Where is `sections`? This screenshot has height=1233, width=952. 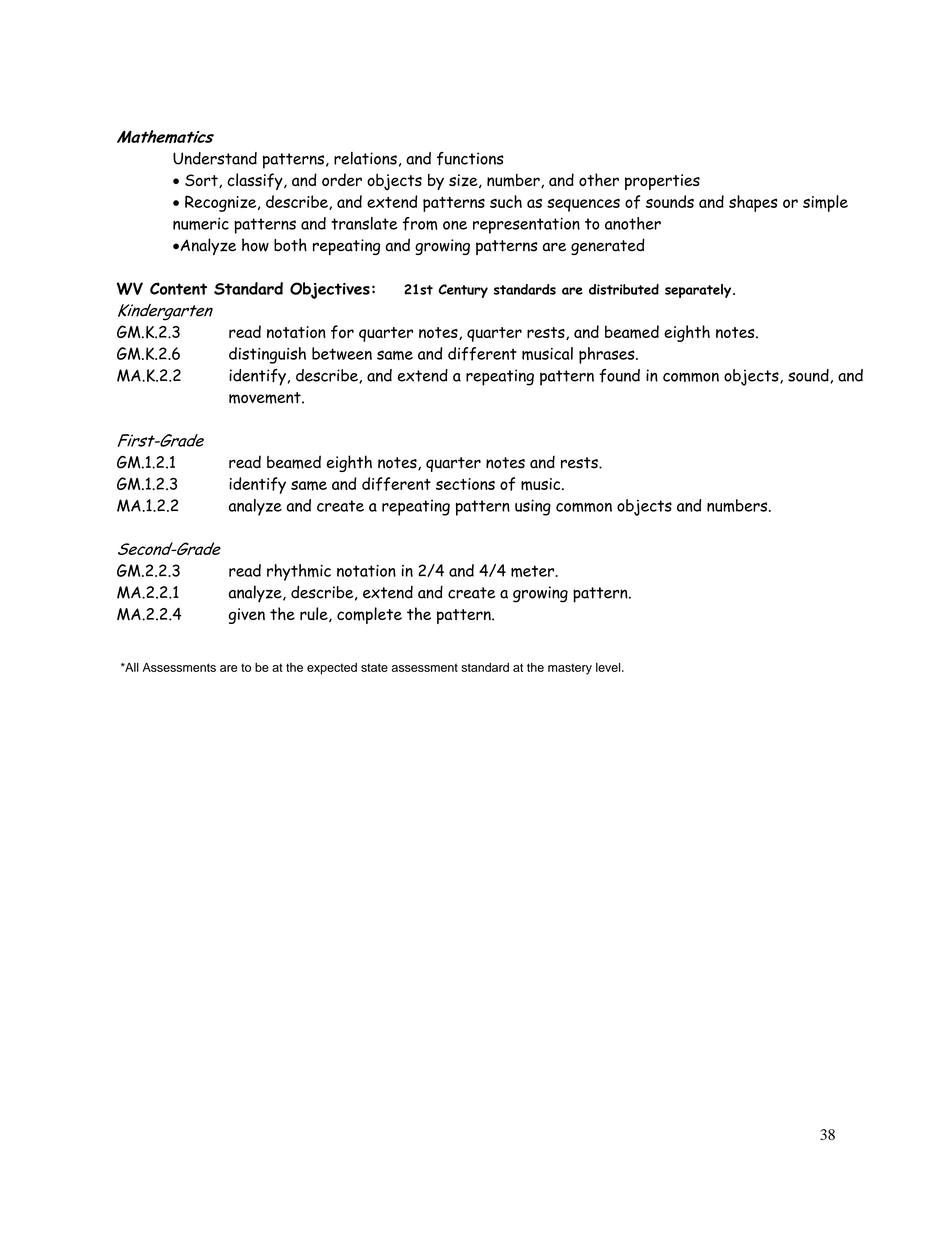 sections is located at coordinates (465, 484).
